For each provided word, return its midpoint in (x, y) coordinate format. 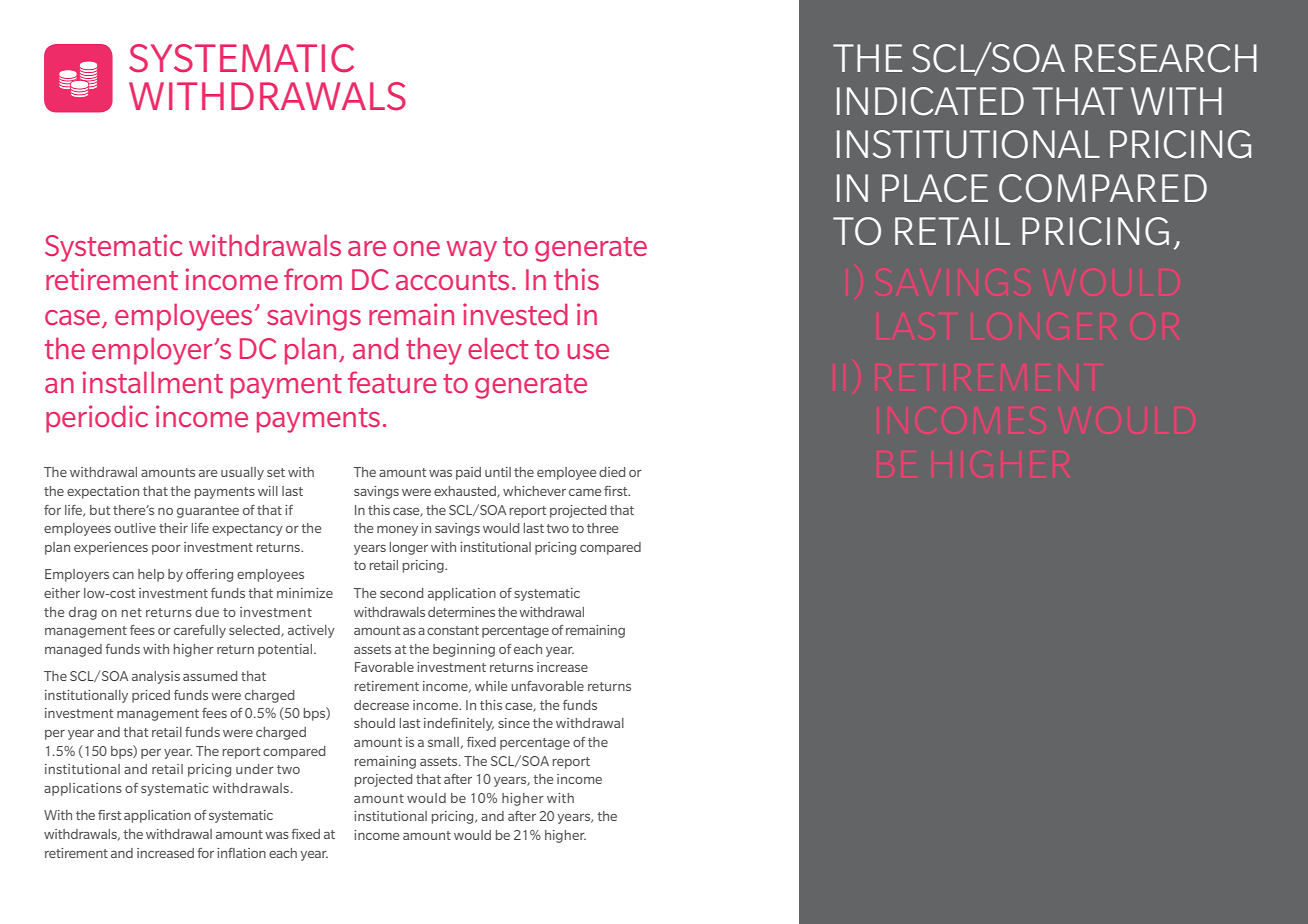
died (612, 472)
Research (1166, 58)
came (585, 492)
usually (242, 473)
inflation (241, 853)
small (443, 742)
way (472, 251)
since (514, 723)
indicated (930, 101)
